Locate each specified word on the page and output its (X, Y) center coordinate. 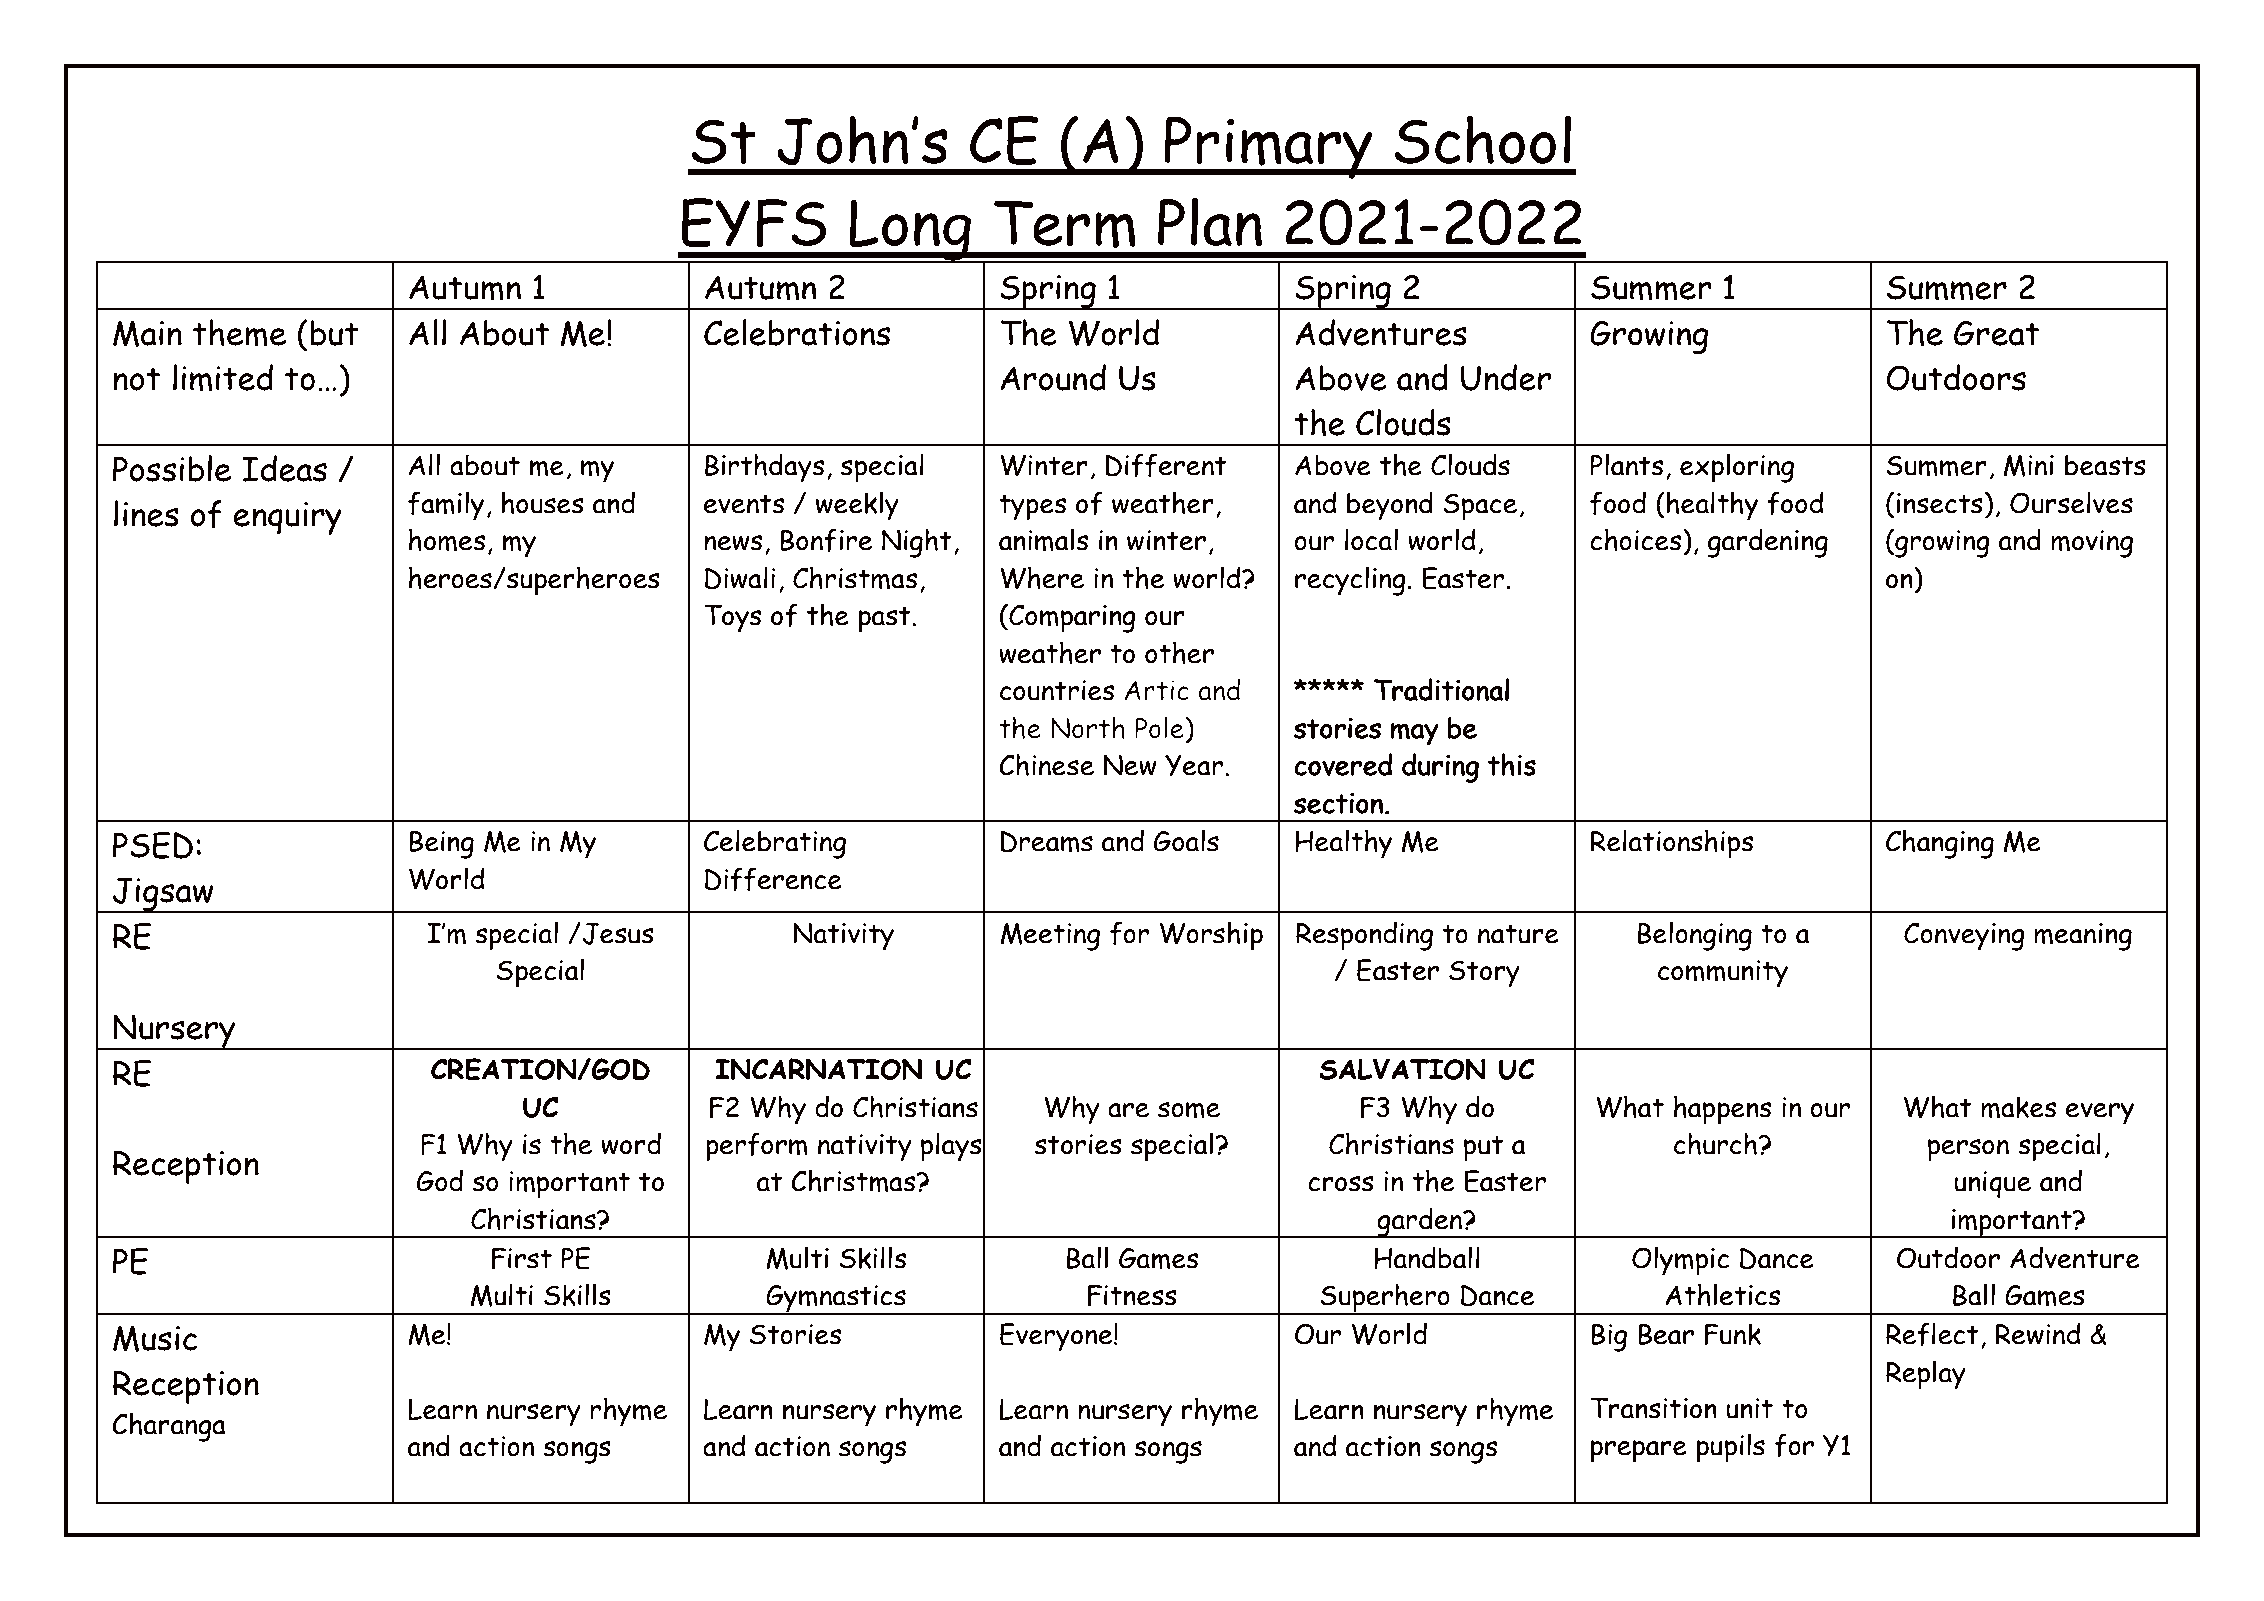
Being (441, 845)
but (334, 333)
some (1189, 1110)
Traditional (1441, 689)
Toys (732, 618)
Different (1166, 465)
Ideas (284, 468)
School (1483, 139)
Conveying (1964, 936)
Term (1065, 224)
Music (155, 1339)
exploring (1737, 468)
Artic (1156, 690)
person (1968, 1150)
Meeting (1050, 937)
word (631, 1143)
